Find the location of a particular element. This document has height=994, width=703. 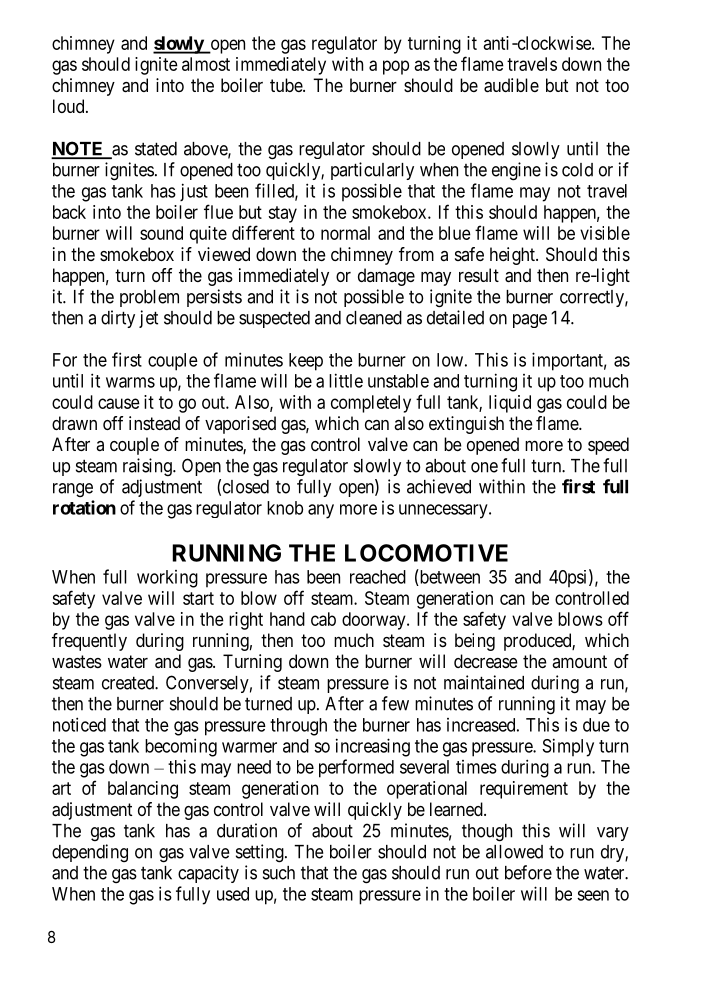

depending is located at coordinates (90, 853).
